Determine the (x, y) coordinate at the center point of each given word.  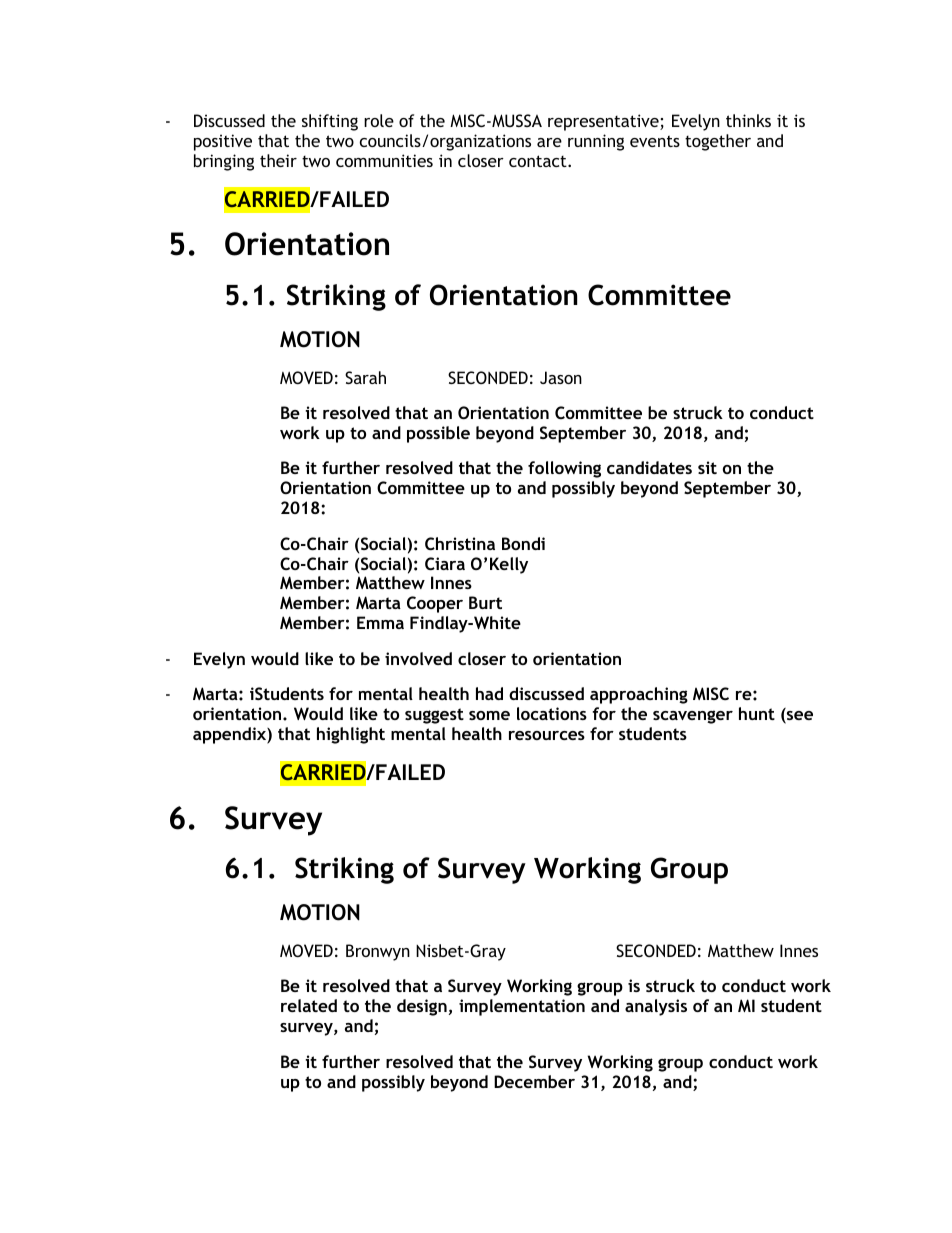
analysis (656, 1007)
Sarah (365, 377)
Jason (561, 377)
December (534, 1081)
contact (539, 161)
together (718, 142)
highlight (351, 735)
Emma (380, 622)
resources (547, 735)
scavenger (693, 717)
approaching (639, 695)
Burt (485, 602)
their (278, 160)
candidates (649, 467)
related (309, 1005)
